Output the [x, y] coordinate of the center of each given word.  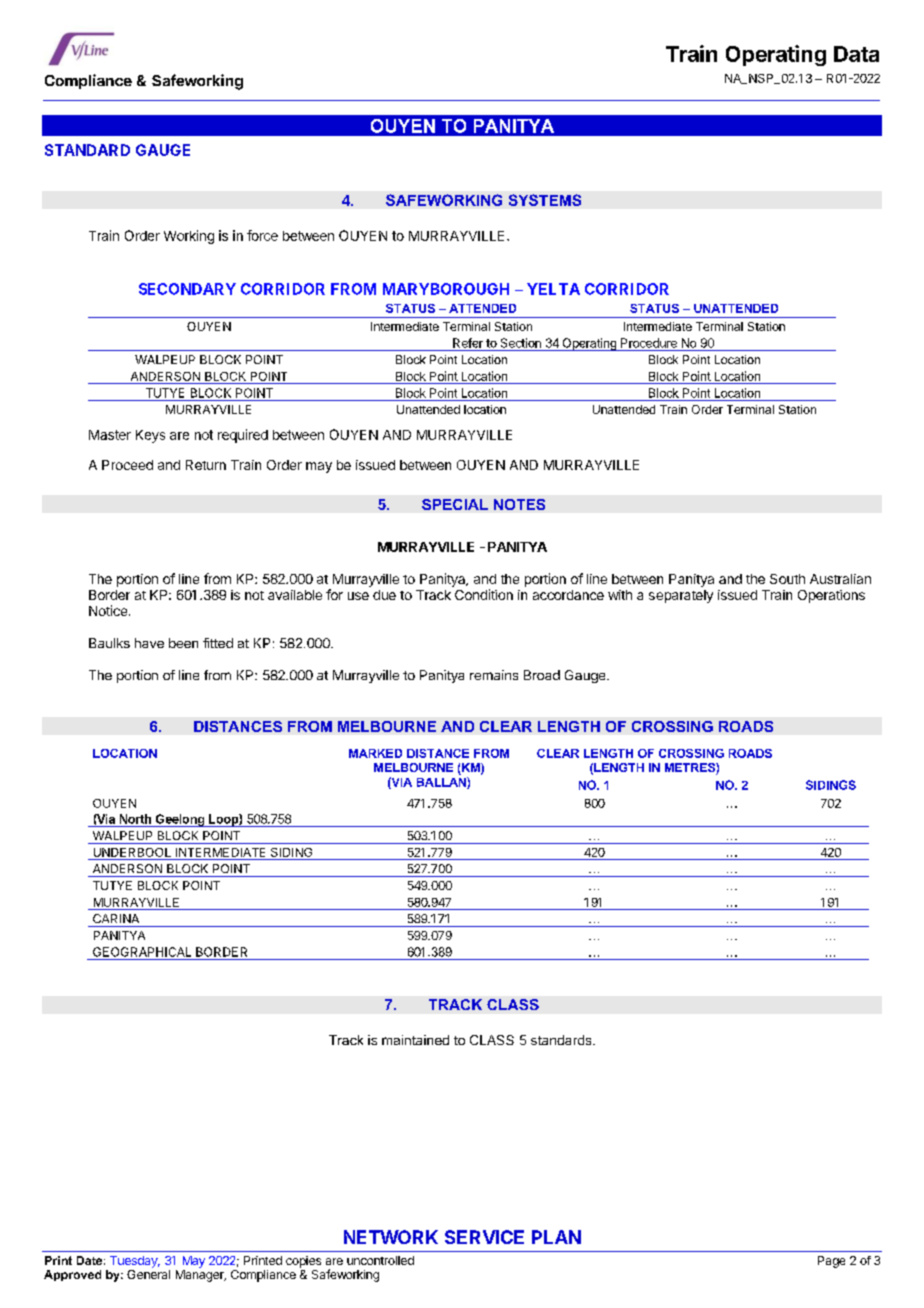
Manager [201, 1276]
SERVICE [484, 1237]
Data [856, 54]
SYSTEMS [545, 200]
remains [494, 675]
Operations [831, 596]
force [262, 235]
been [183, 643]
